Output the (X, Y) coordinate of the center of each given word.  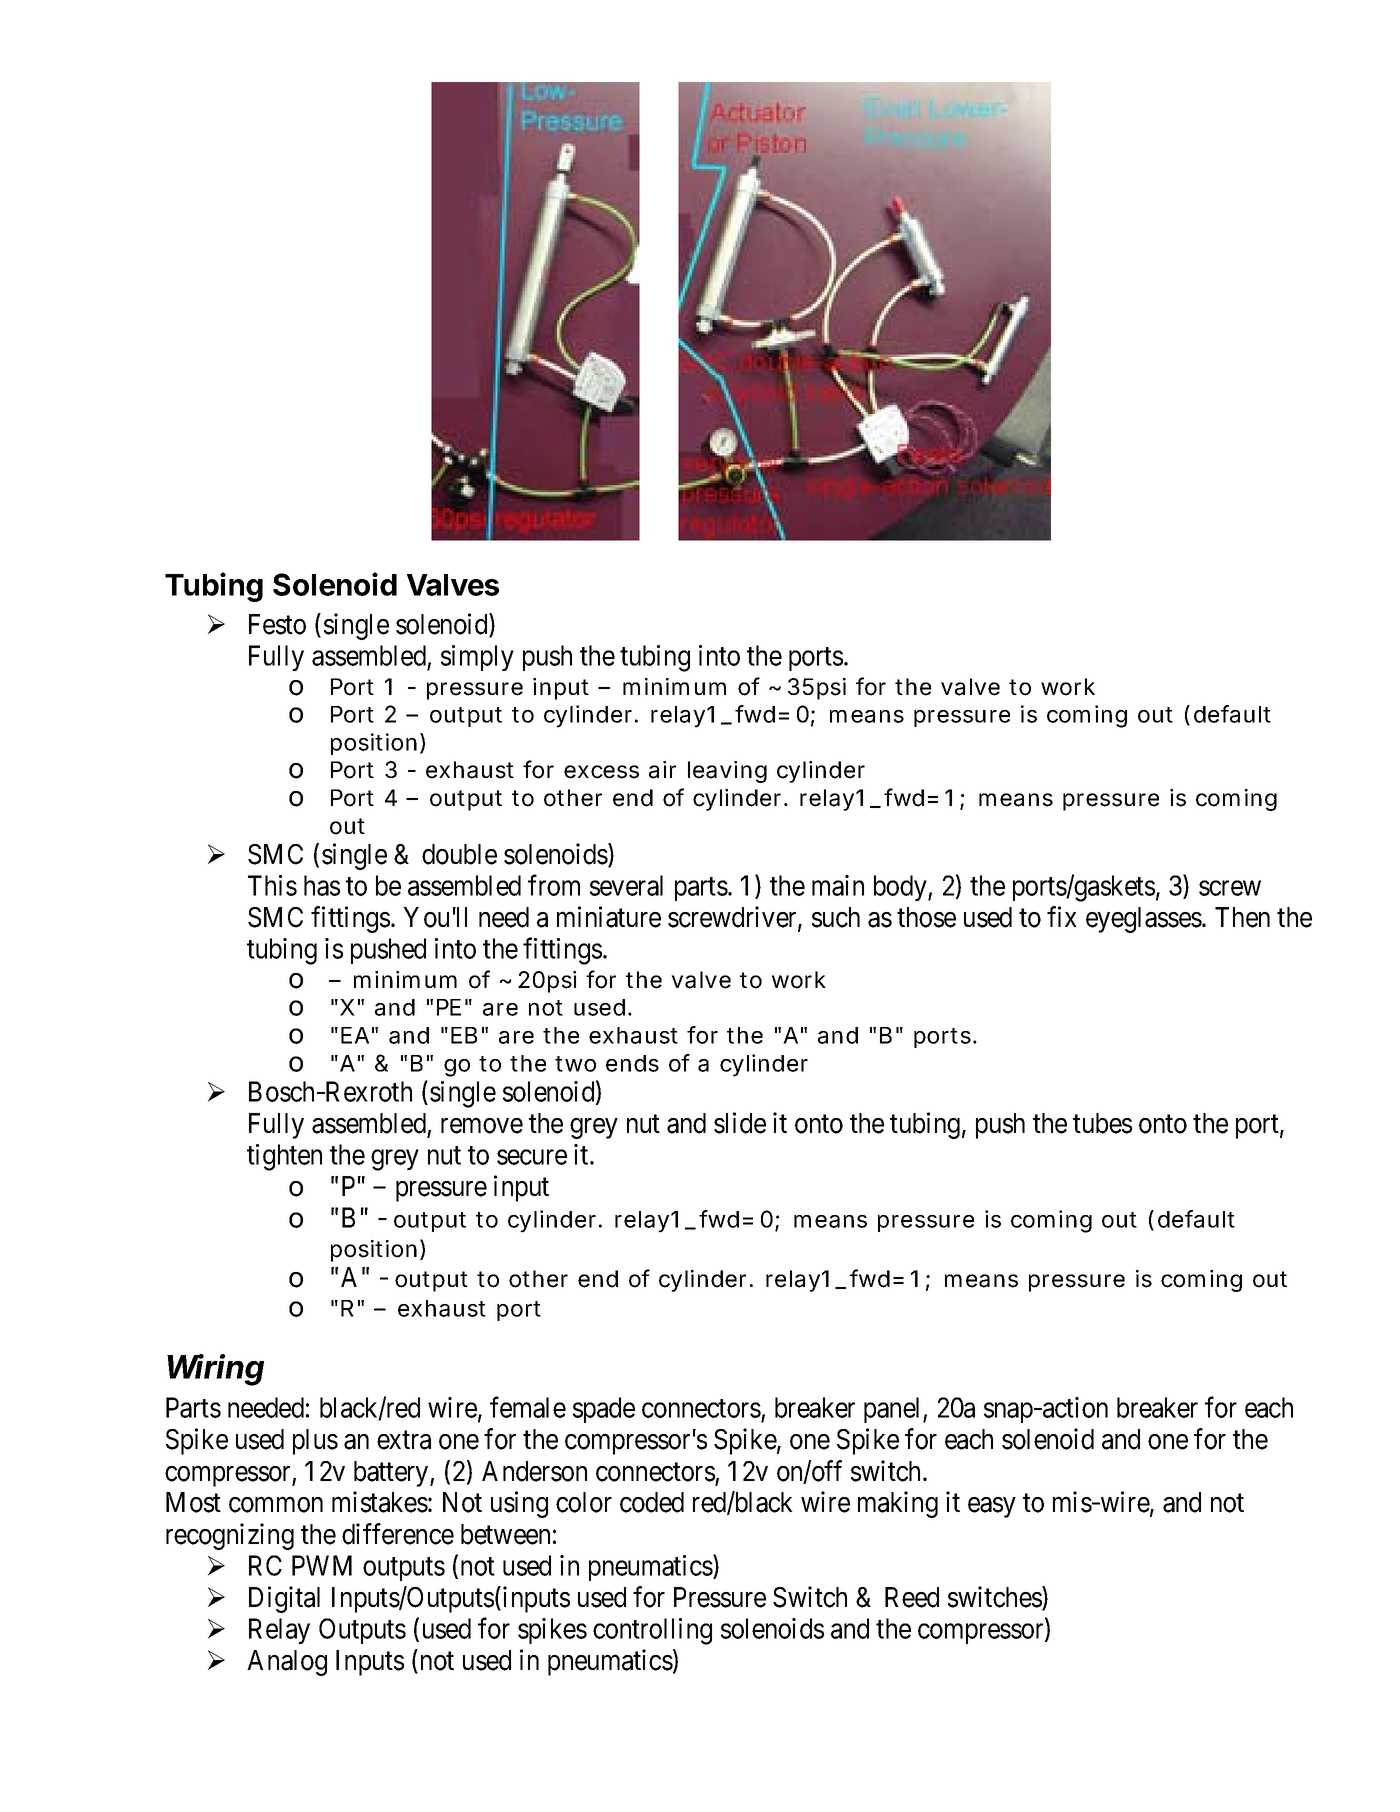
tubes (1102, 1123)
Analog (287, 1663)
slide (740, 1123)
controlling (652, 1631)
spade (604, 1410)
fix (1062, 916)
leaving (727, 772)
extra (404, 1440)
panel (894, 1410)
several (626, 885)
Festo (277, 624)
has (322, 885)
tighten (284, 1157)
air (662, 770)
